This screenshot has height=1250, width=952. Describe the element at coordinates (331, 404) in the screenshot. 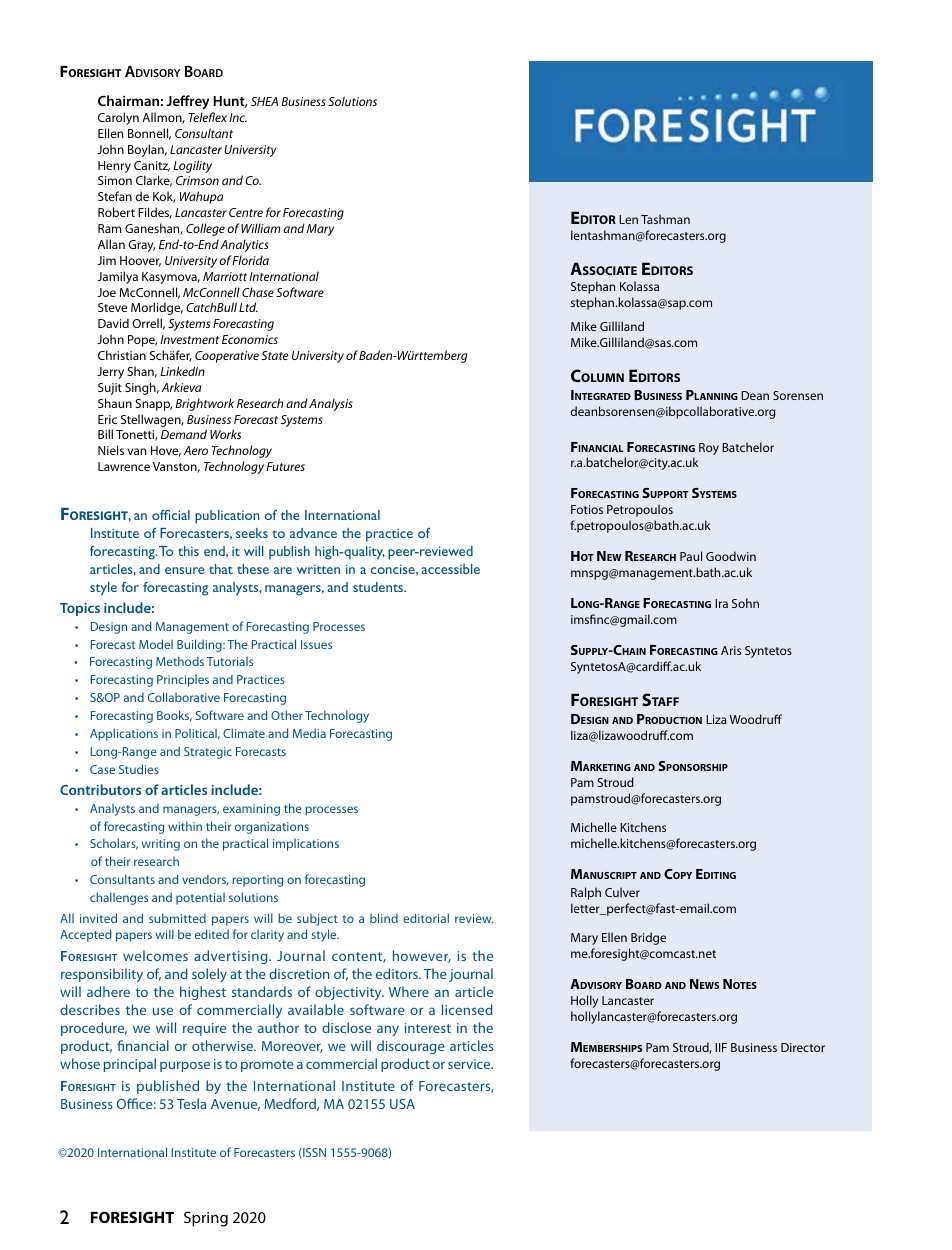

I see `Analysis` at that location.
